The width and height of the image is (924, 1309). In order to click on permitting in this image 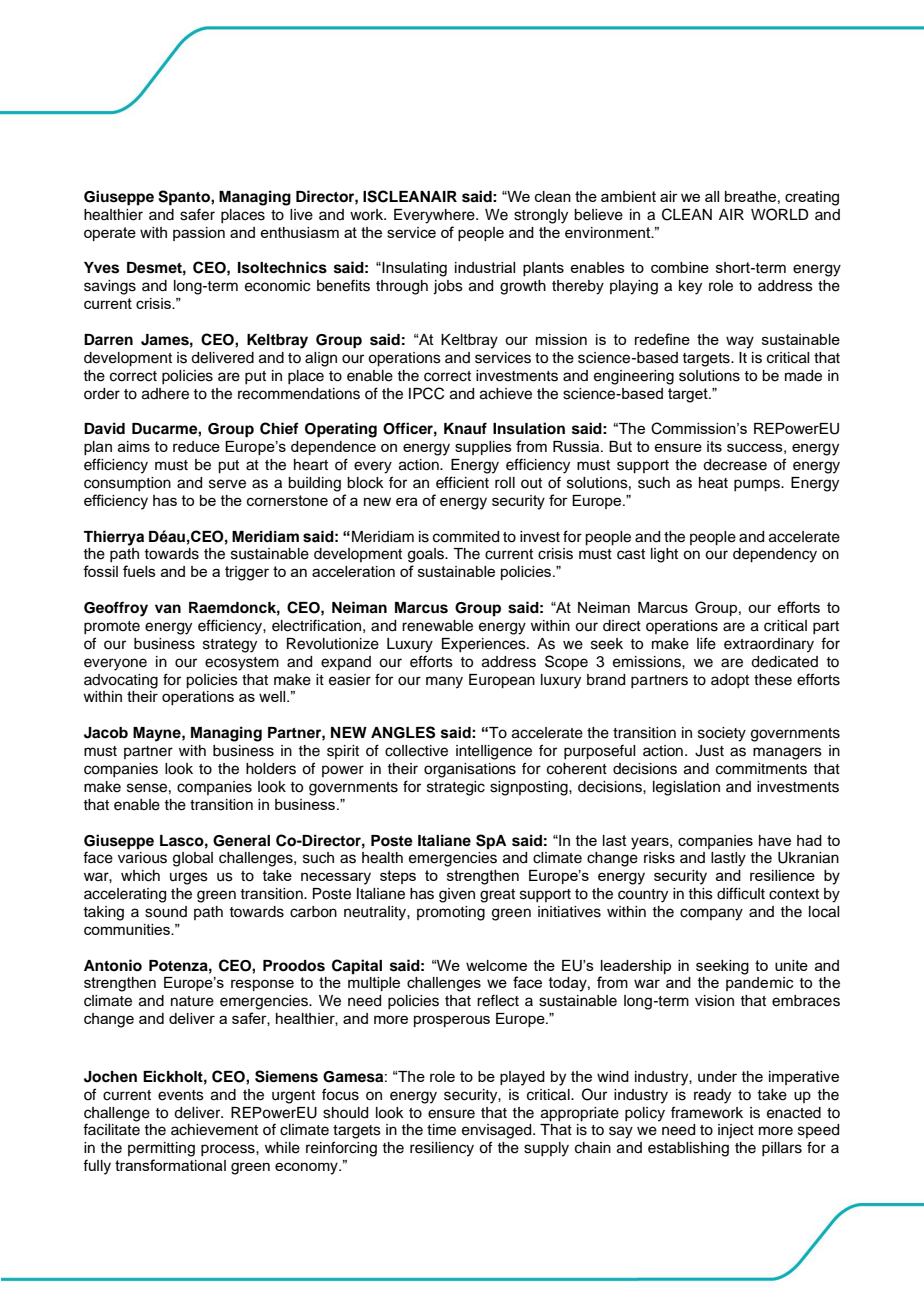, I will do `click(161, 1149)`.
